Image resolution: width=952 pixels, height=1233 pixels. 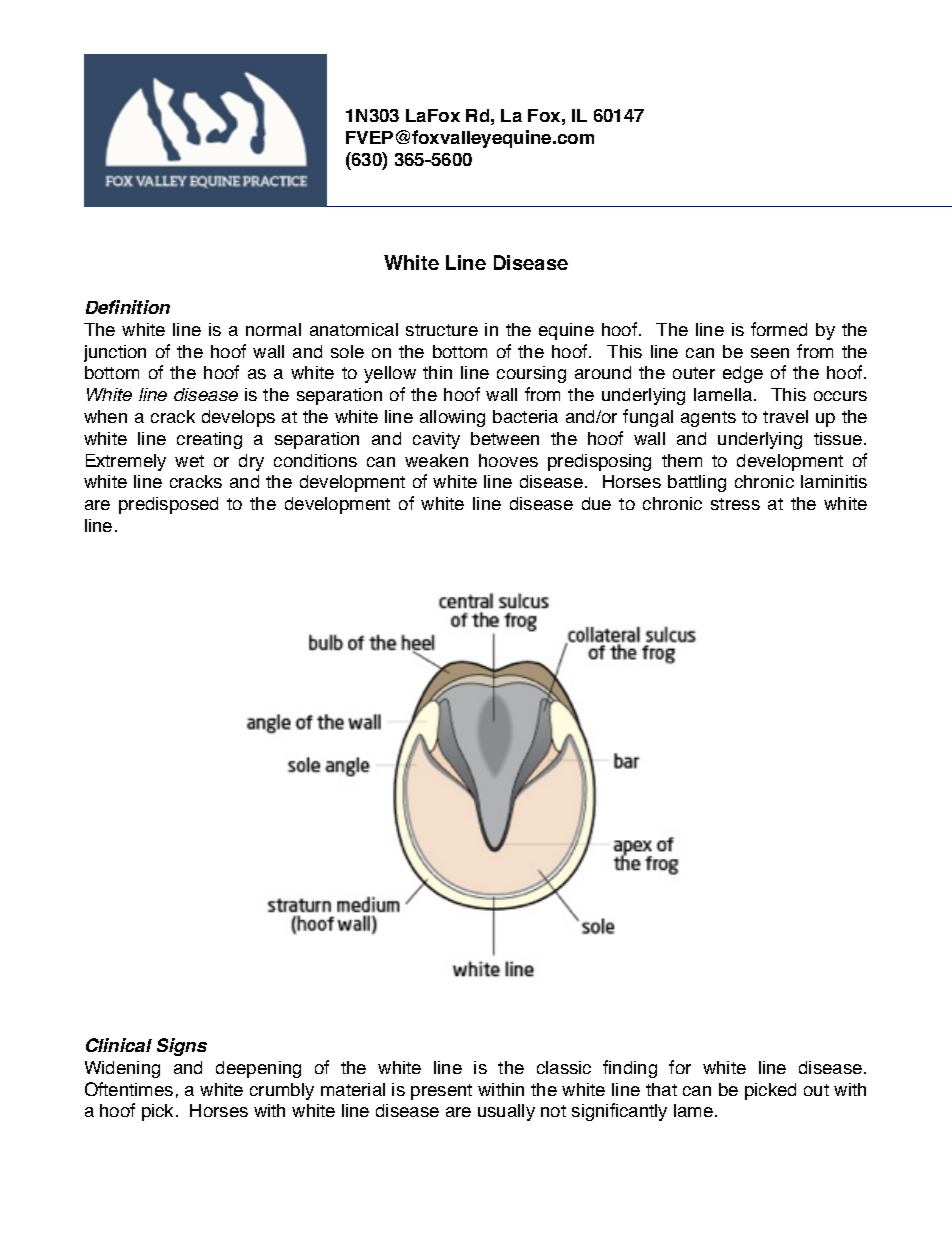 What do you see at coordinates (129, 1089) in the image?
I see `Oftentimes` at bounding box center [129, 1089].
